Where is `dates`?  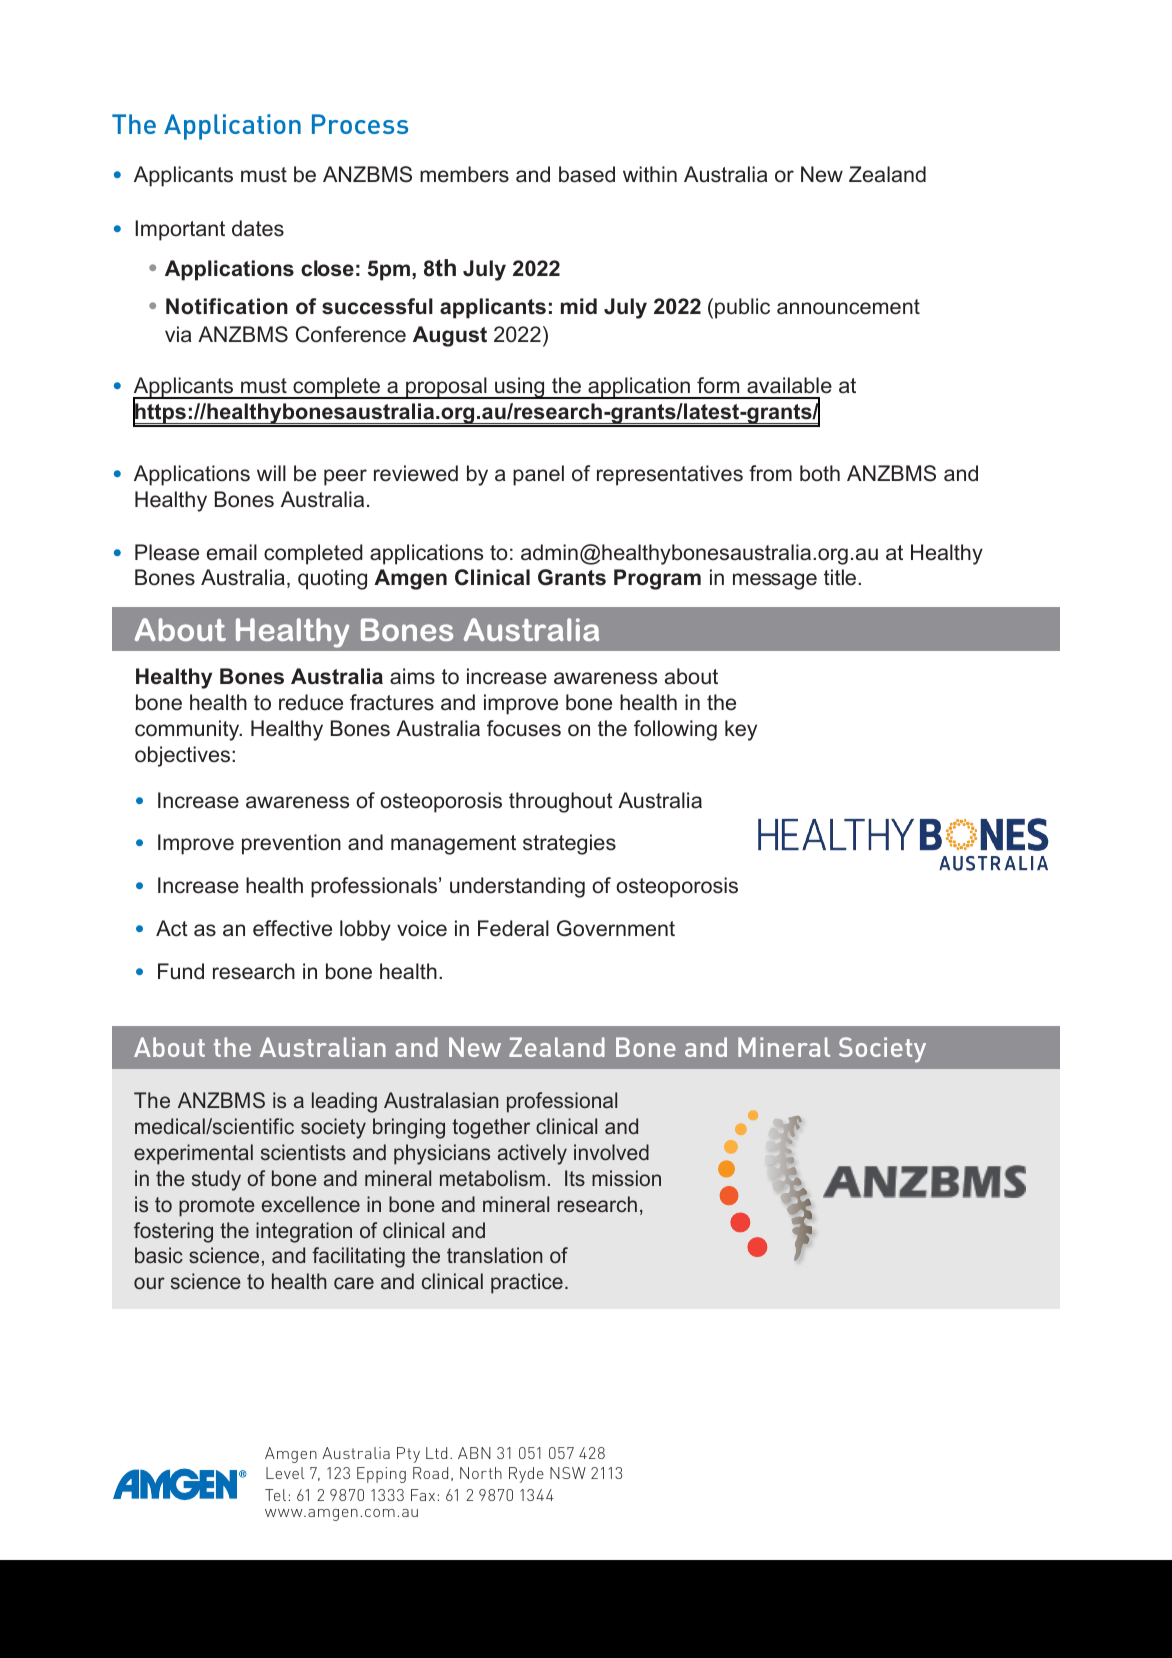
dates is located at coordinates (258, 228).
